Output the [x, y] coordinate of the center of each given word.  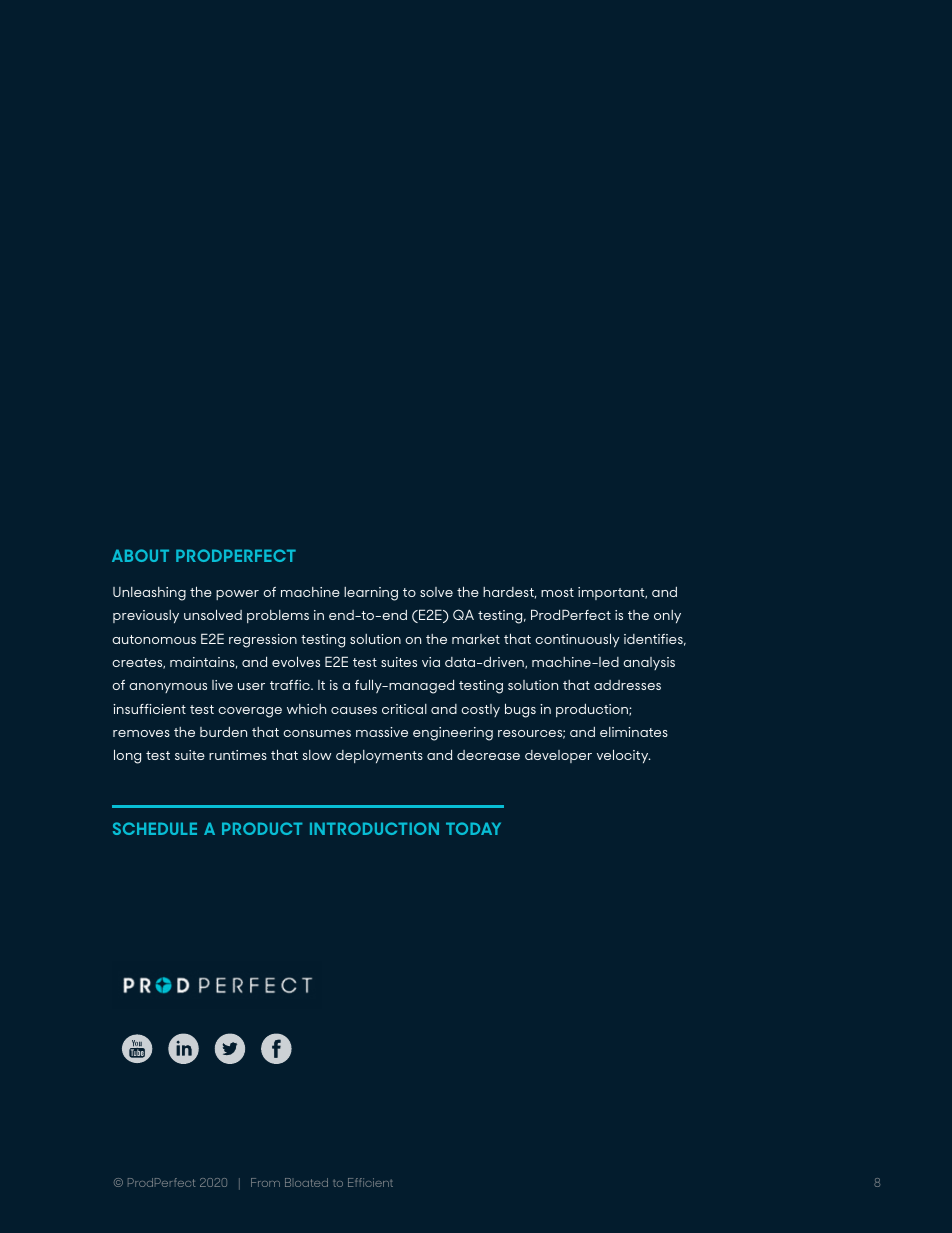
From [265, 1182]
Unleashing [149, 594]
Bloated [306, 1182]
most [557, 592]
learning [371, 594]
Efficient [370, 1182]
